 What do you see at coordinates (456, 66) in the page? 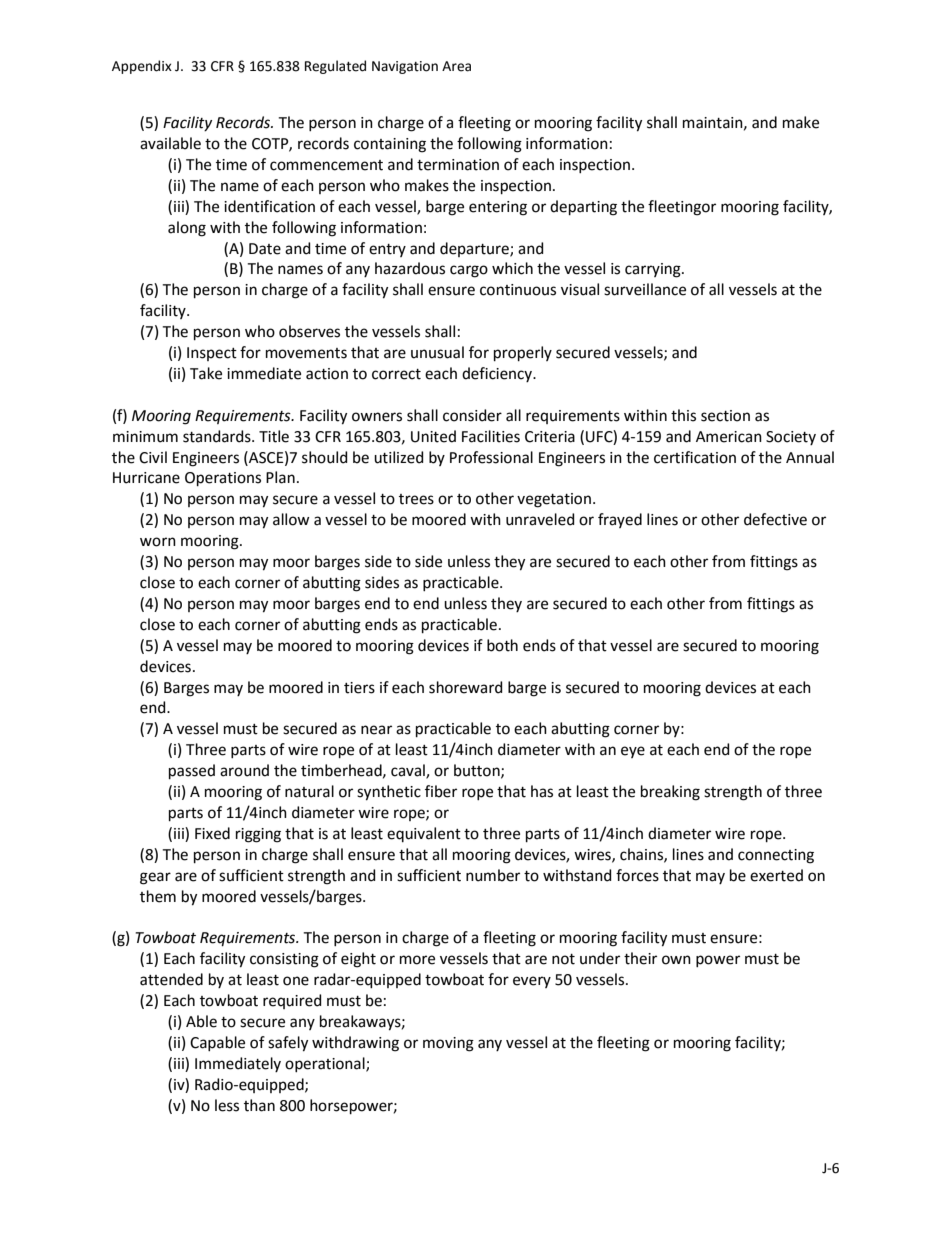
I see `Area` at bounding box center [456, 66].
